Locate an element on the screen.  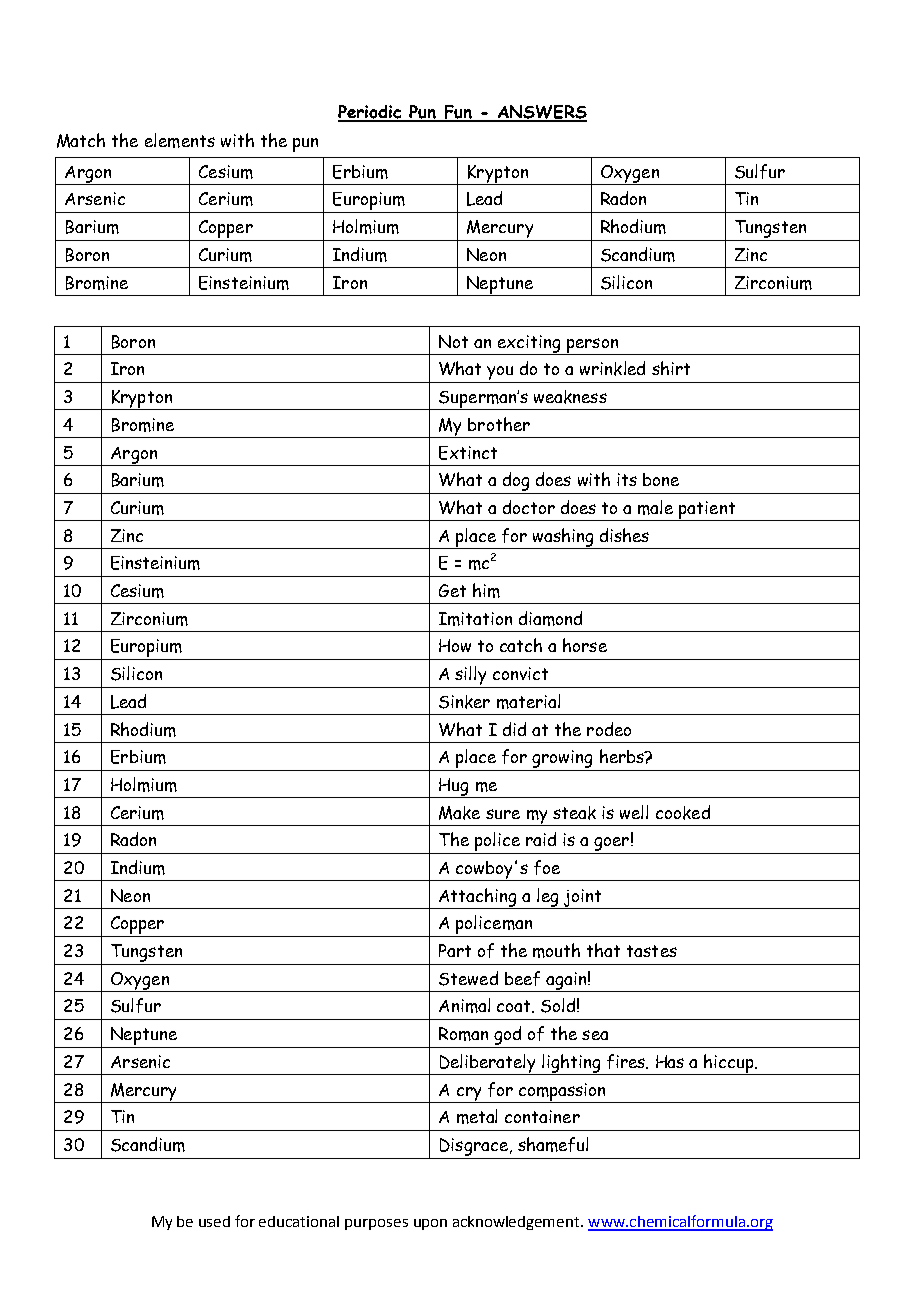
silly is located at coordinates (470, 675).
